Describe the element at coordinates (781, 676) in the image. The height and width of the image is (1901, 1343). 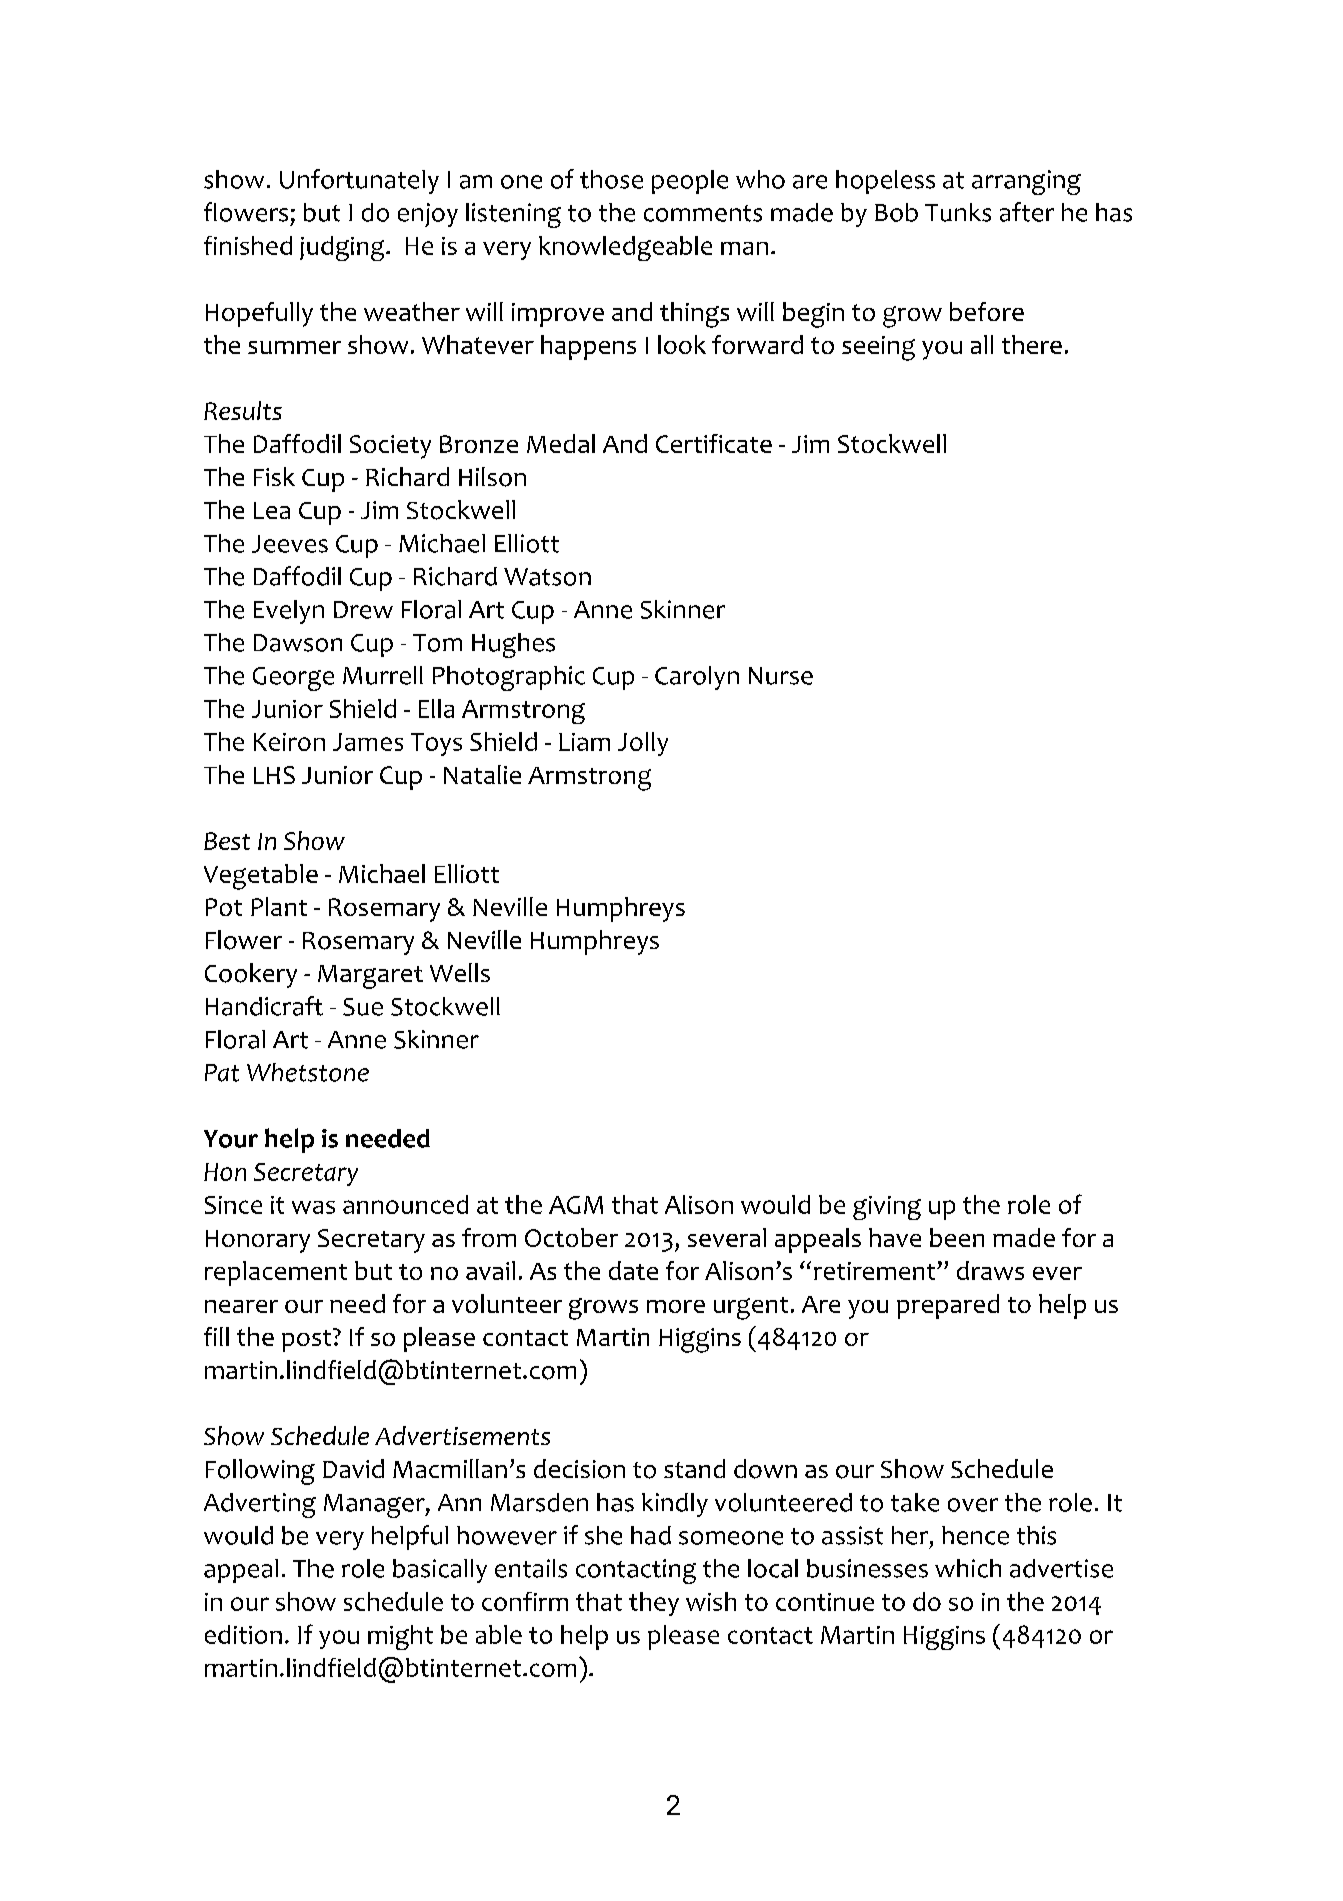
I see `Nurse` at that location.
